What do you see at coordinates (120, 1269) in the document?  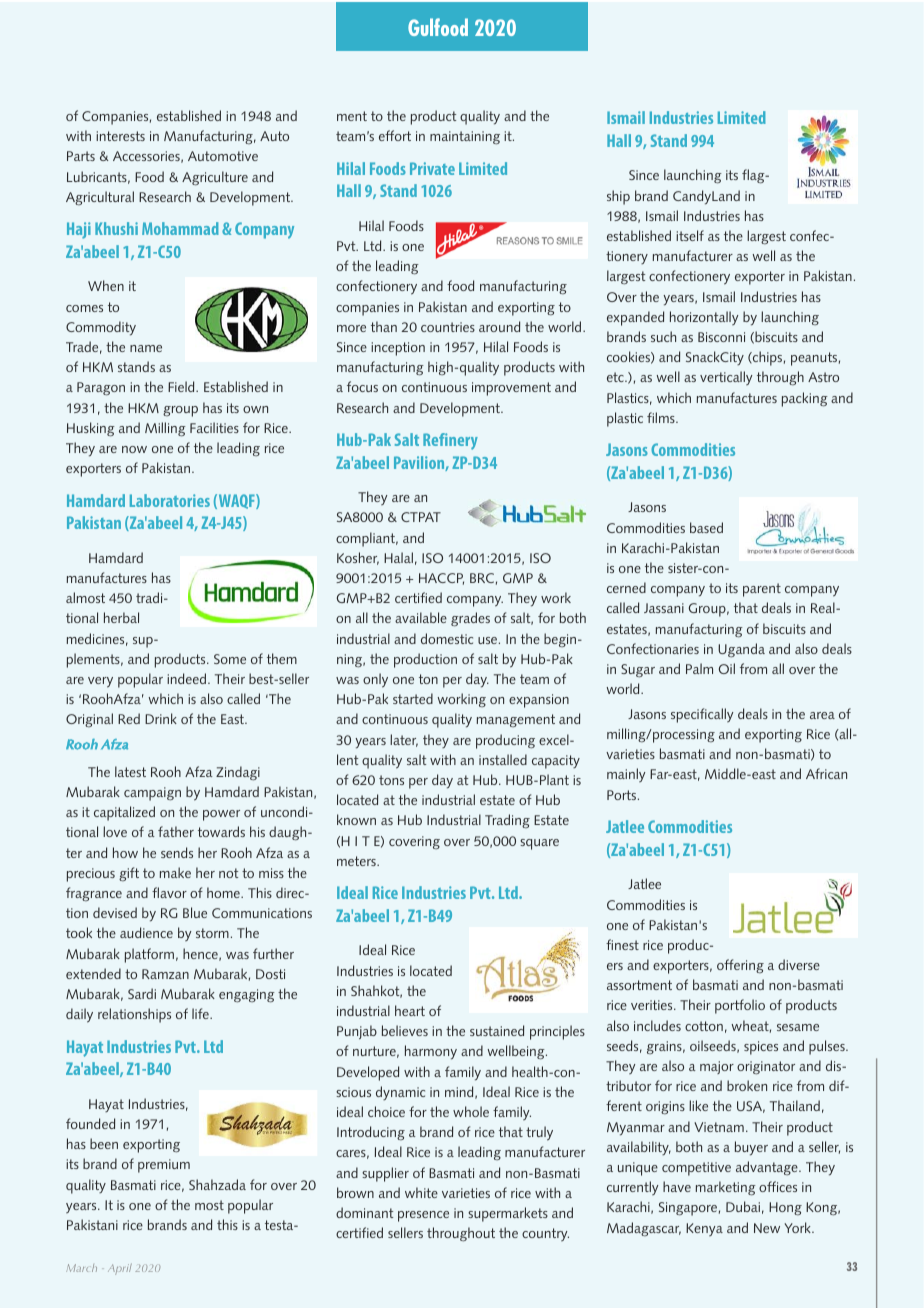 I see `April` at bounding box center [120, 1269].
